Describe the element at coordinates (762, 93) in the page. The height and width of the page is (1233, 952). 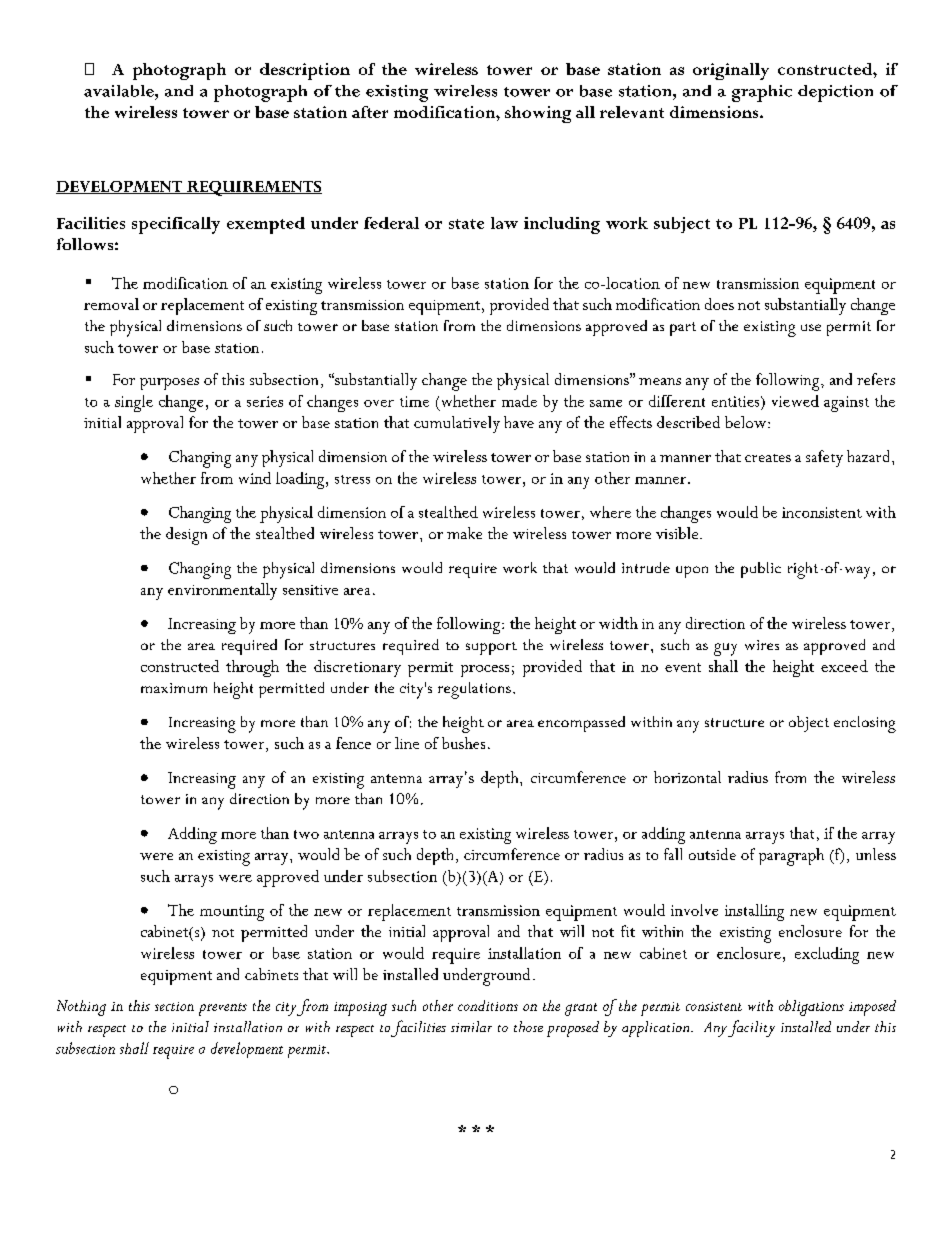
I see `graphic` at that location.
